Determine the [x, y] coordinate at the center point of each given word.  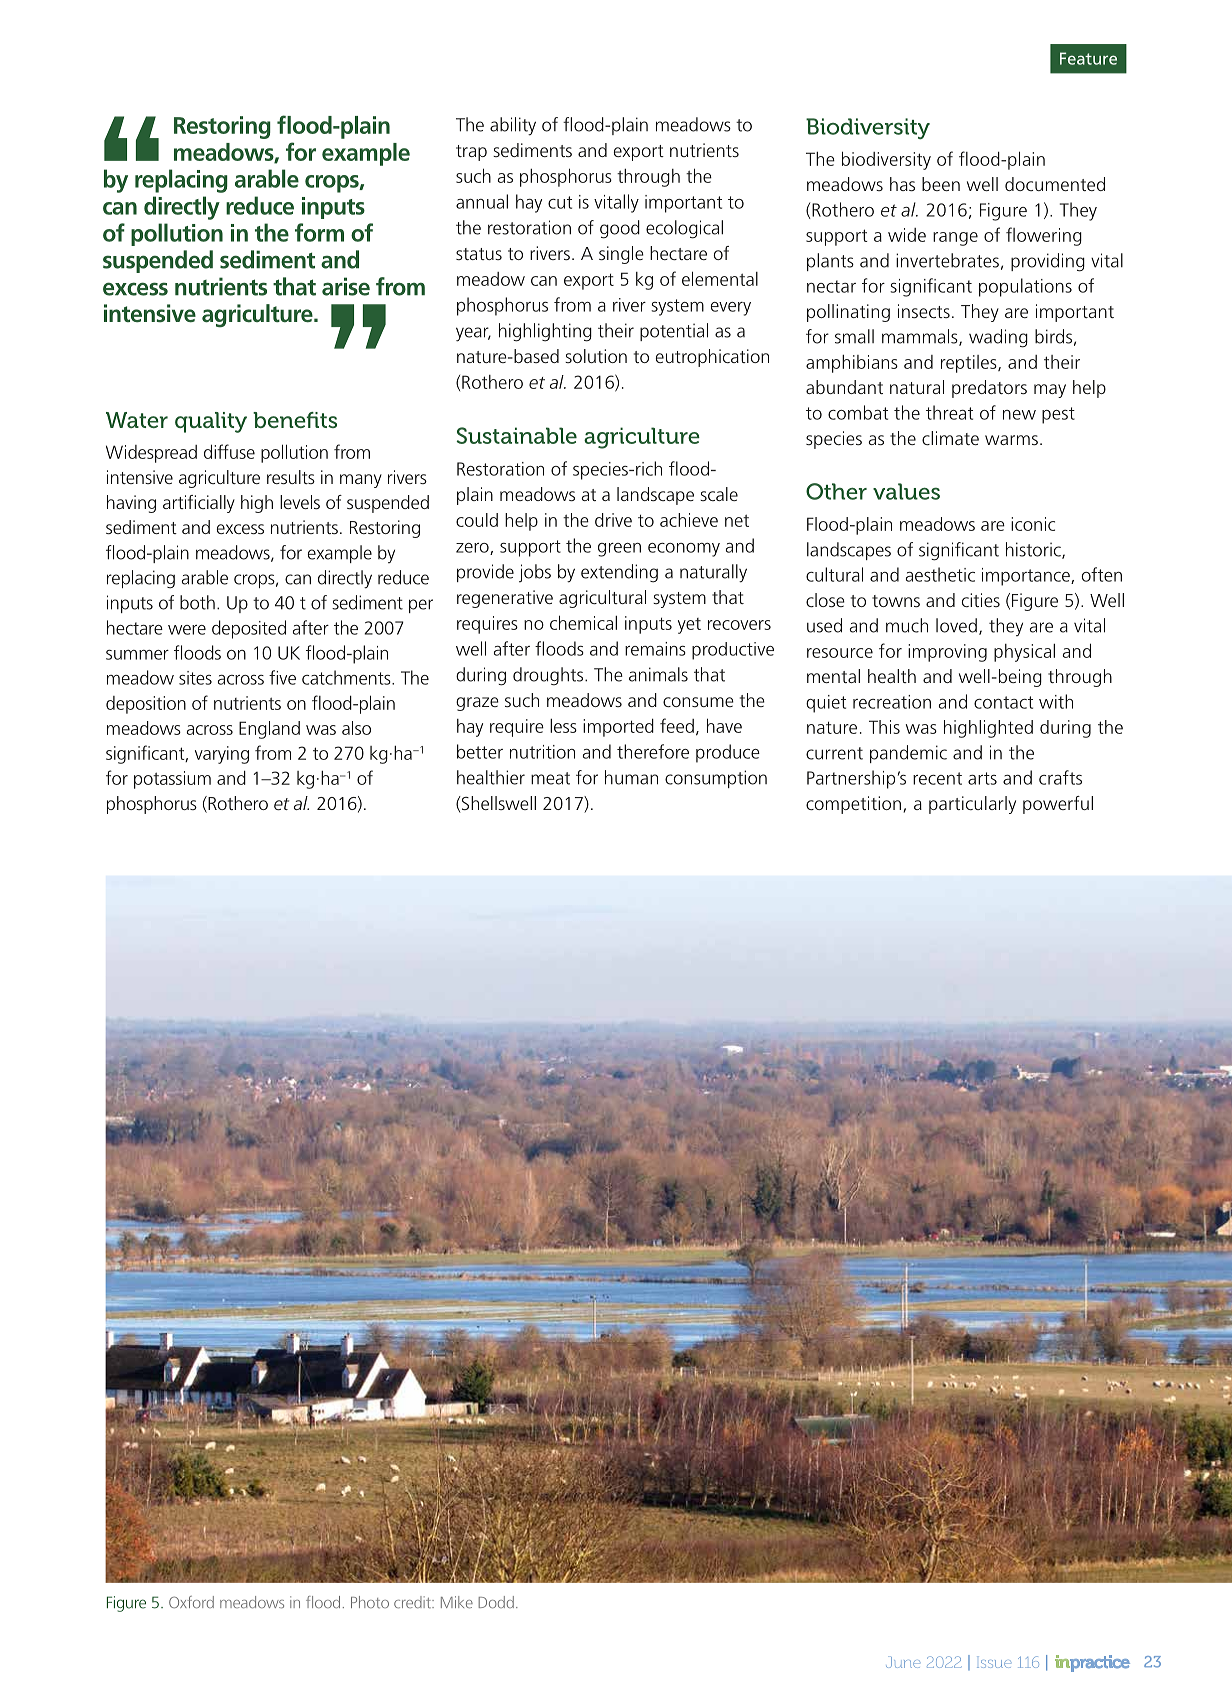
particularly [972, 805]
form [319, 232]
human [631, 777]
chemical [583, 622]
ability [513, 126]
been [941, 184]
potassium [172, 780]
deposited [249, 629]
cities [981, 600]
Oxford [191, 1602]
